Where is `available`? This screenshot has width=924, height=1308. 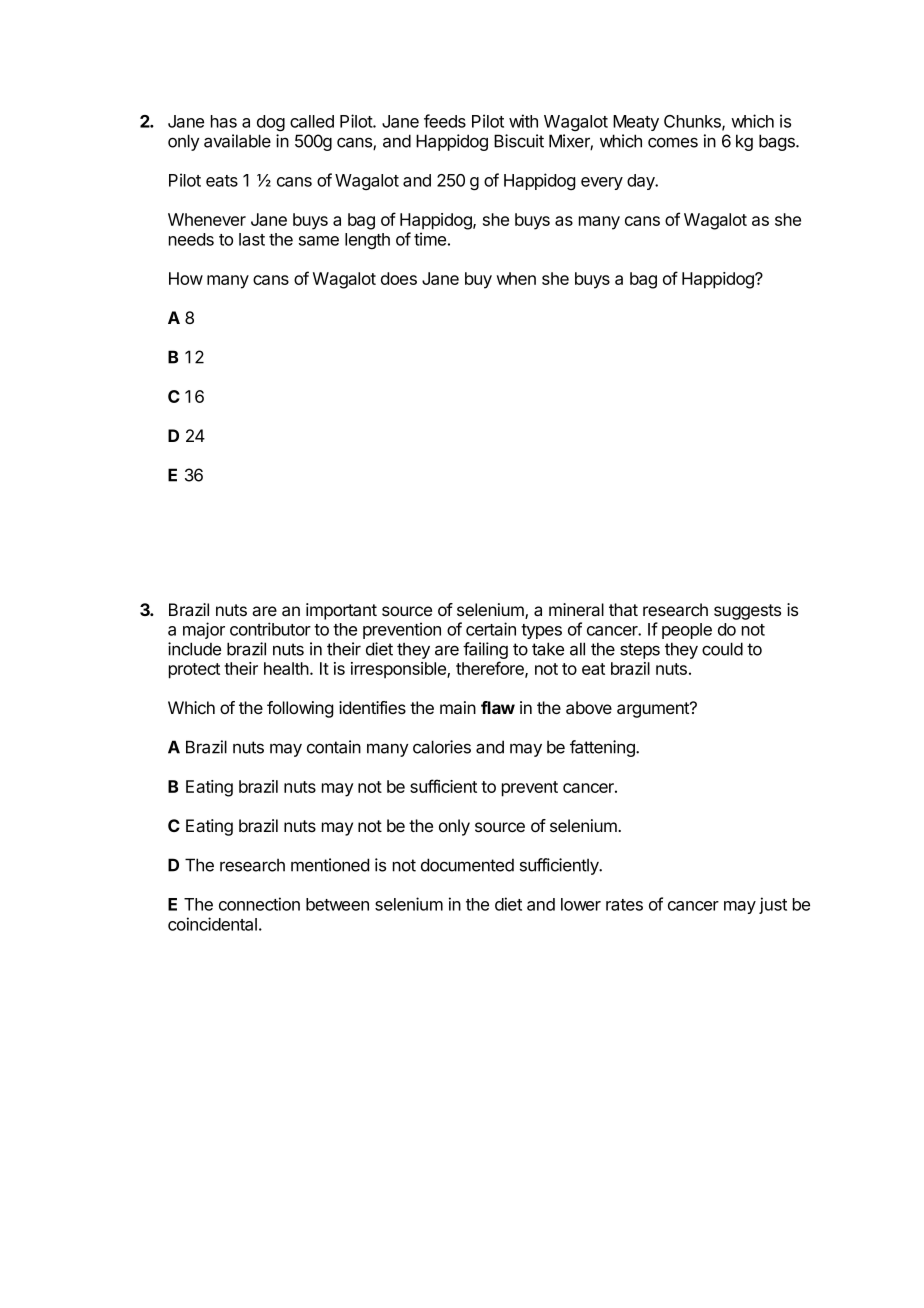
available is located at coordinates (237, 141).
